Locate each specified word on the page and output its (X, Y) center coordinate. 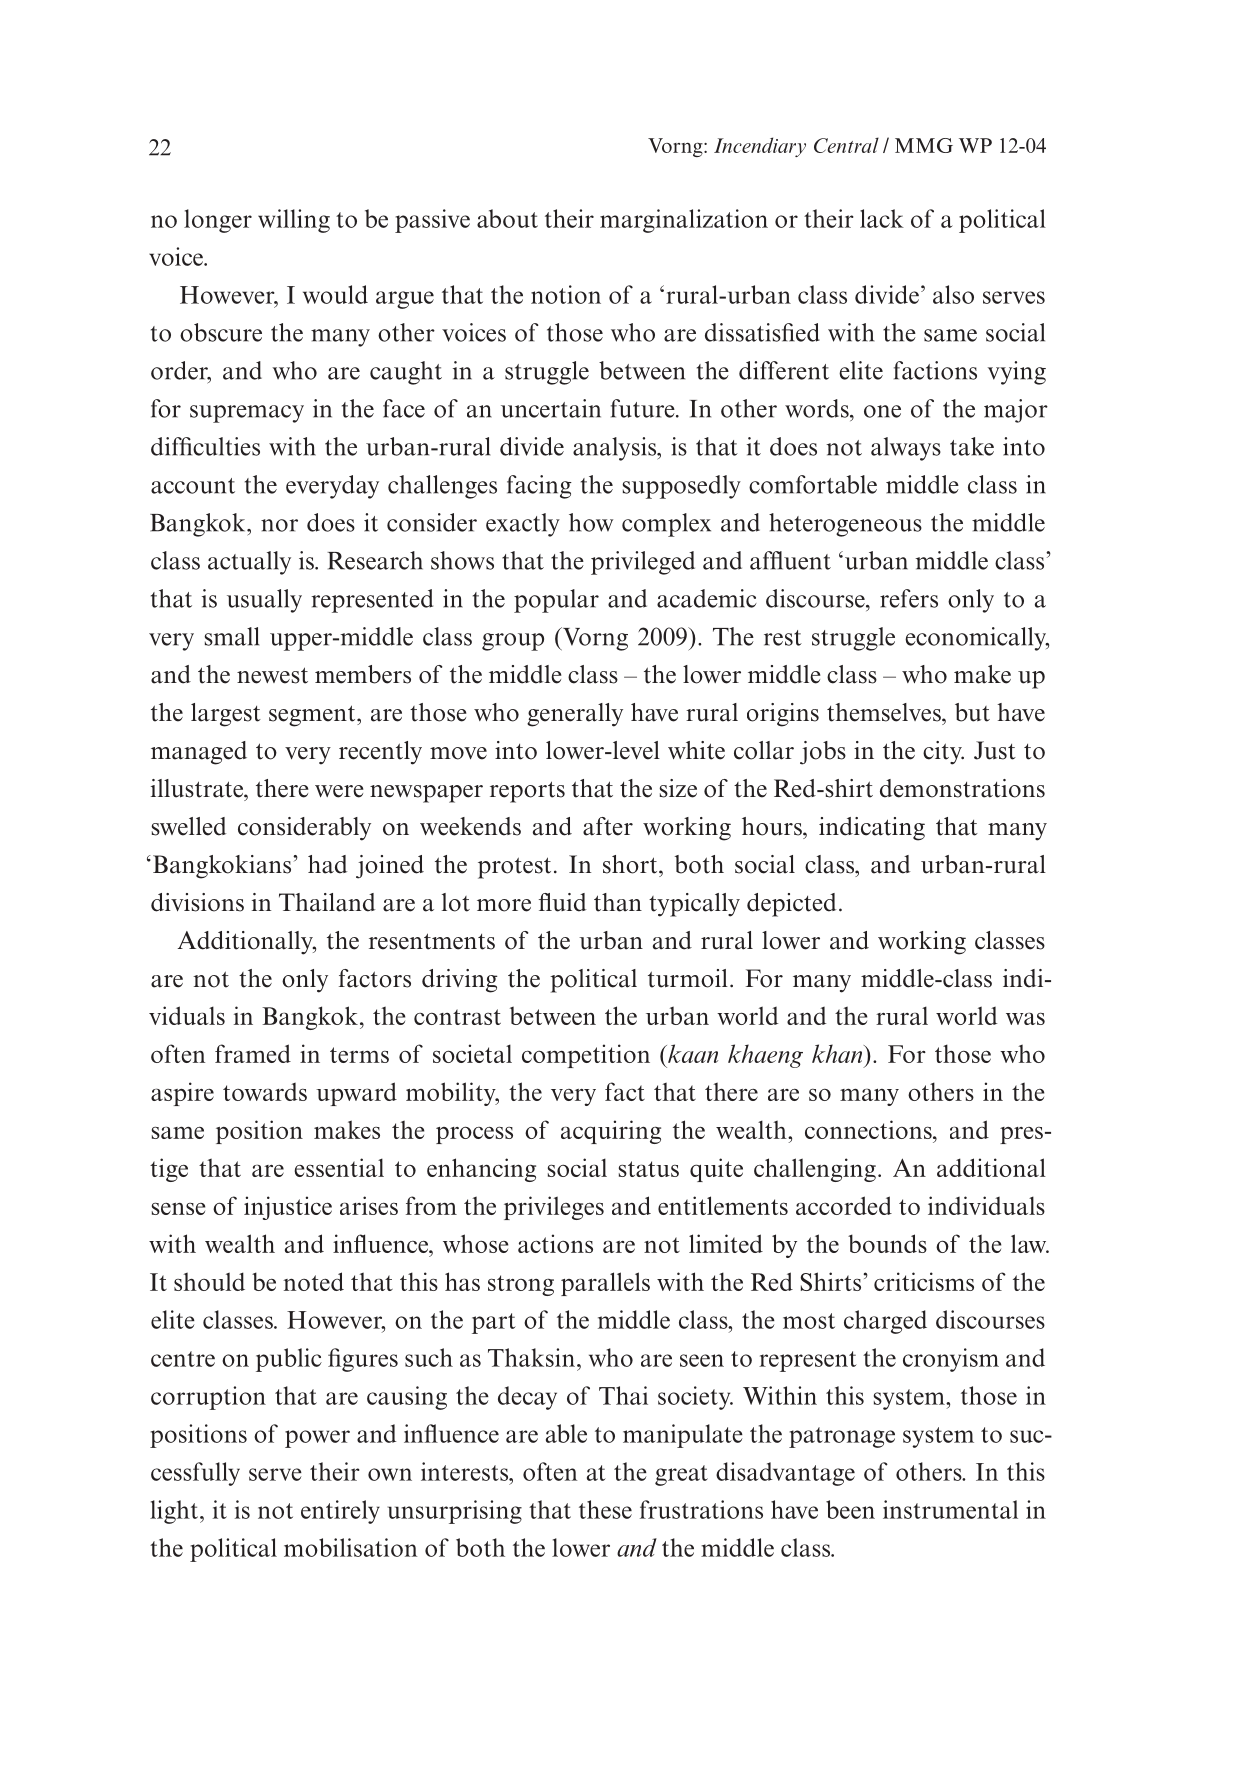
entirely (340, 1512)
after (608, 826)
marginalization (684, 221)
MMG (924, 145)
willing (294, 221)
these (605, 1509)
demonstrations (962, 788)
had (327, 864)
